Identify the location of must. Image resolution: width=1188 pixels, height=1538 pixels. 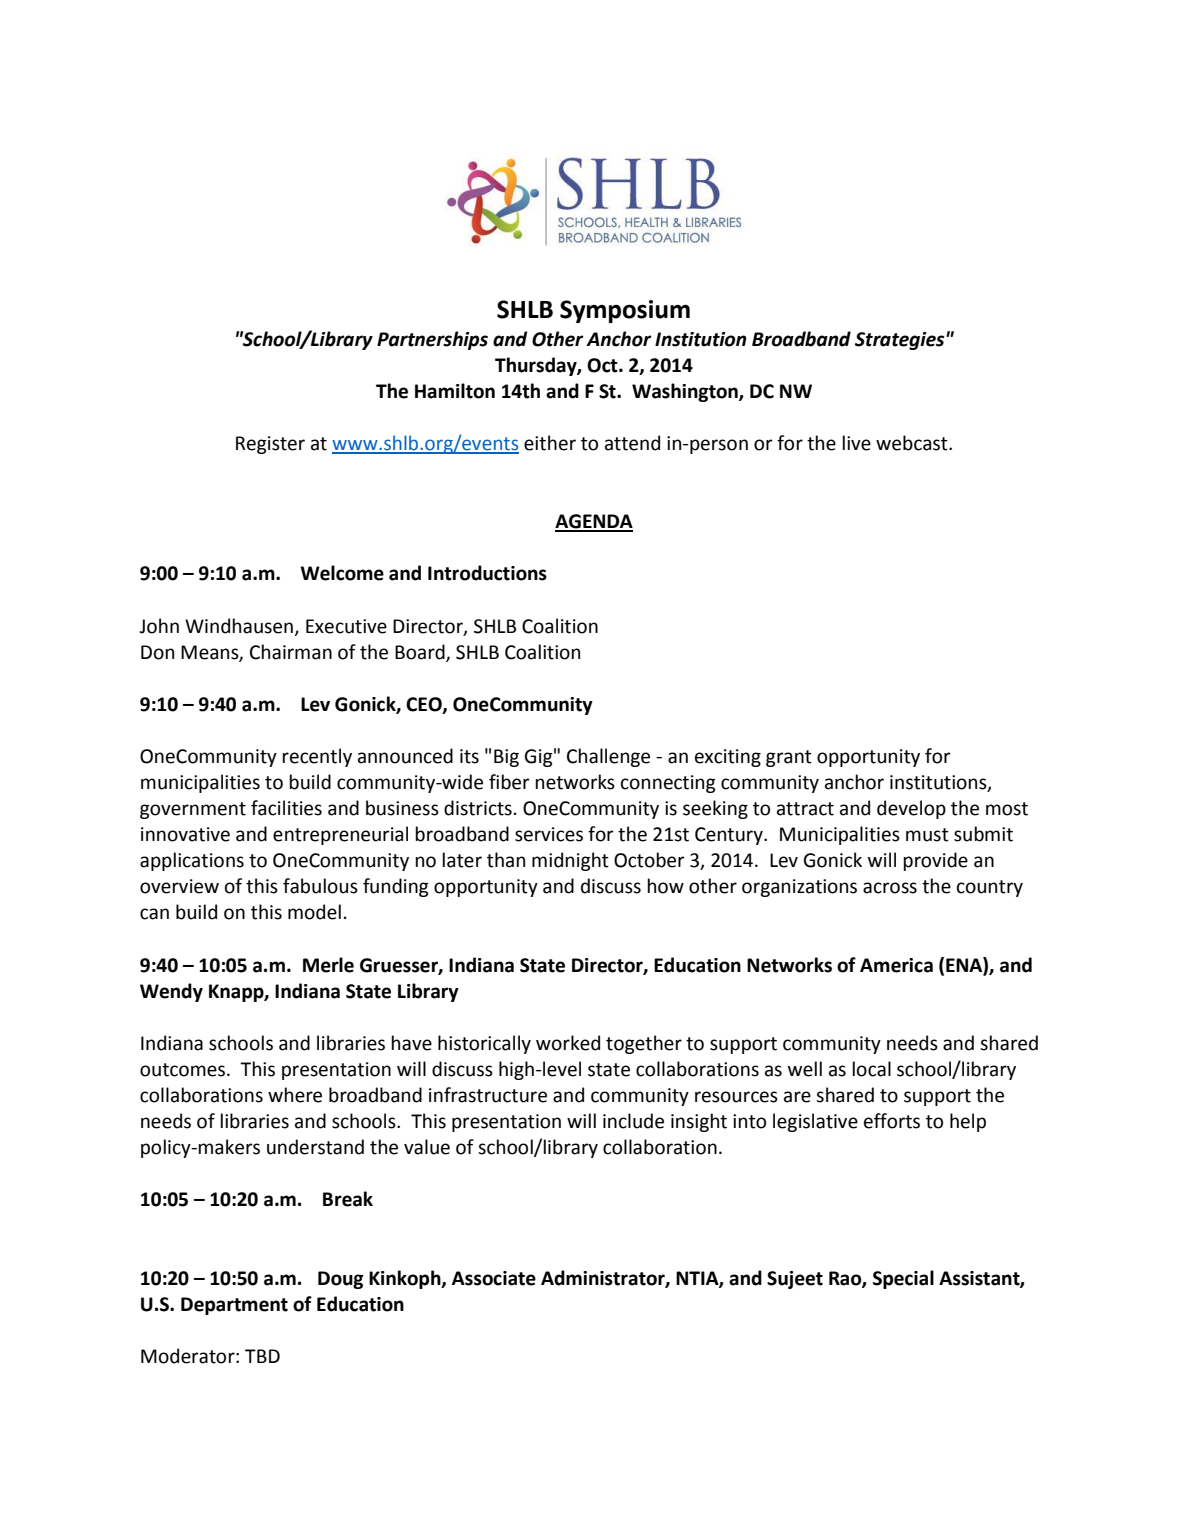
(927, 835).
